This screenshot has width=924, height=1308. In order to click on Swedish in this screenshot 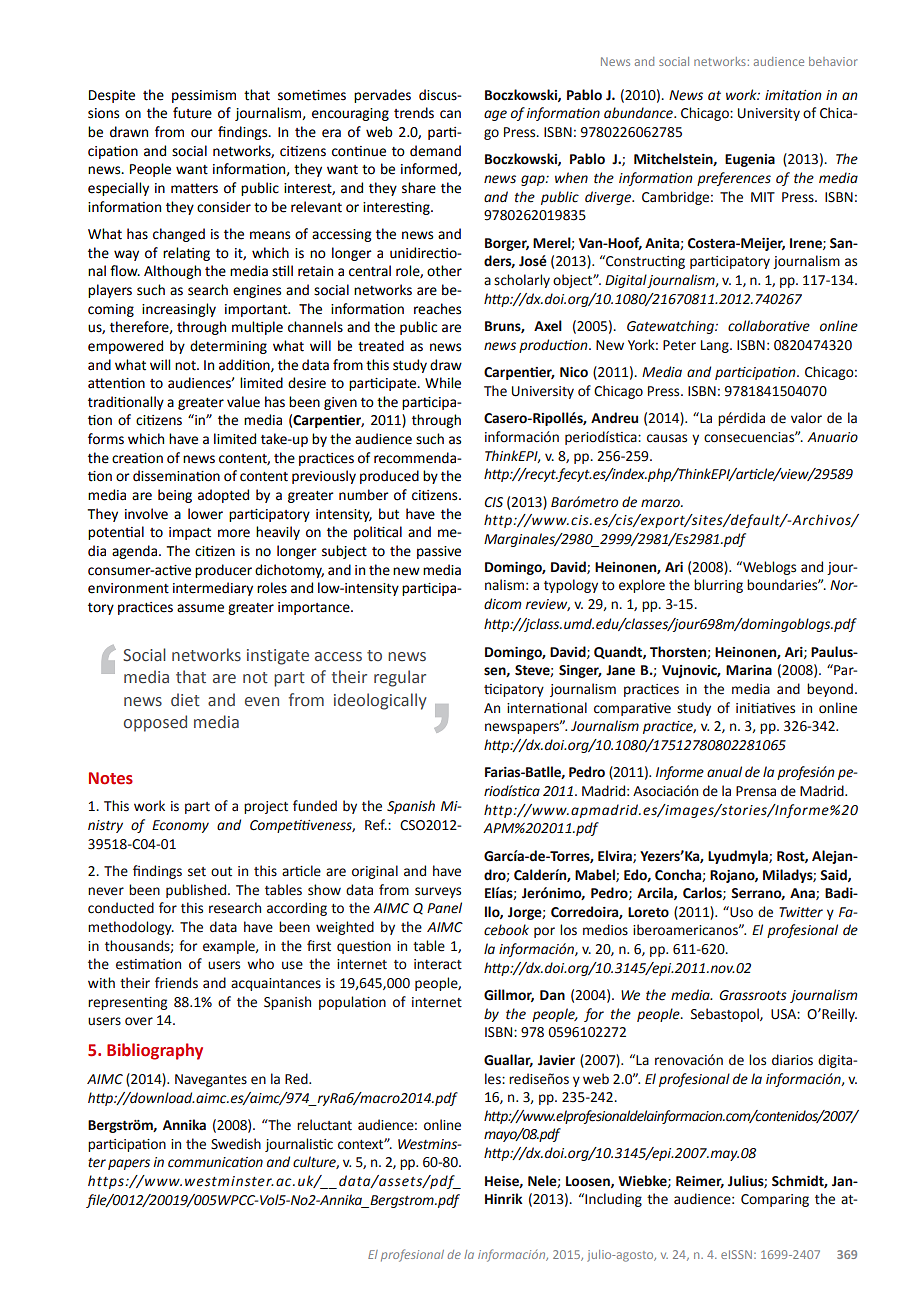, I will do `click(236, 1144)`.
